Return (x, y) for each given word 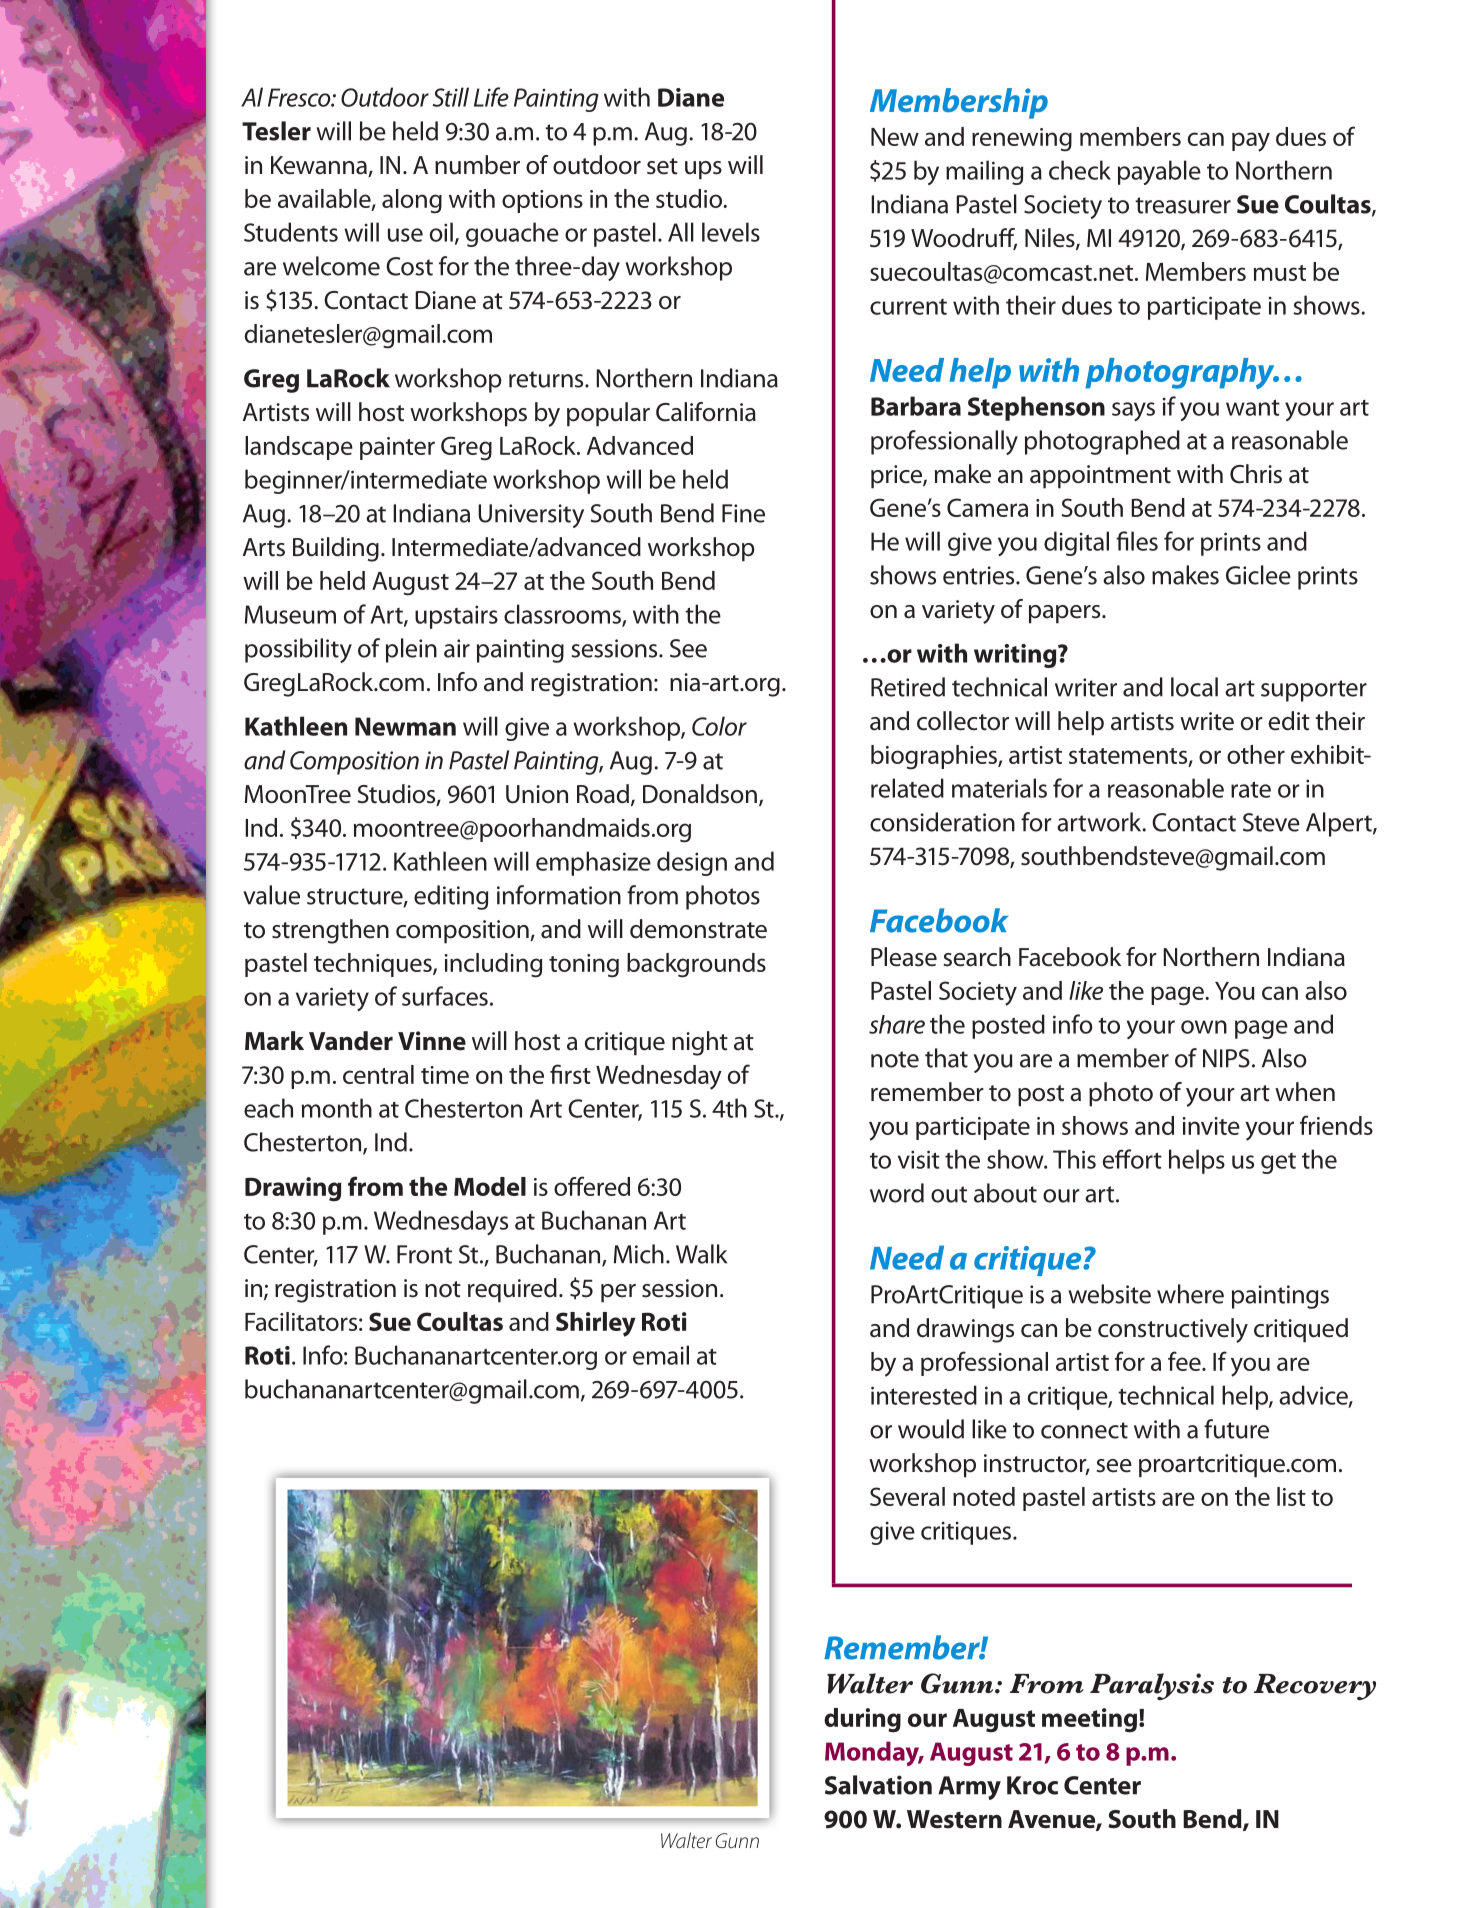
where (1190, 1294)
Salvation (878, 1785)
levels (731, 232)
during (862, 1720)
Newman (405, 726)
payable (1159, 172)
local (1194, 687)
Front (424, 1254)
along (412, 201)
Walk (701, 1254)
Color (719, 726)
